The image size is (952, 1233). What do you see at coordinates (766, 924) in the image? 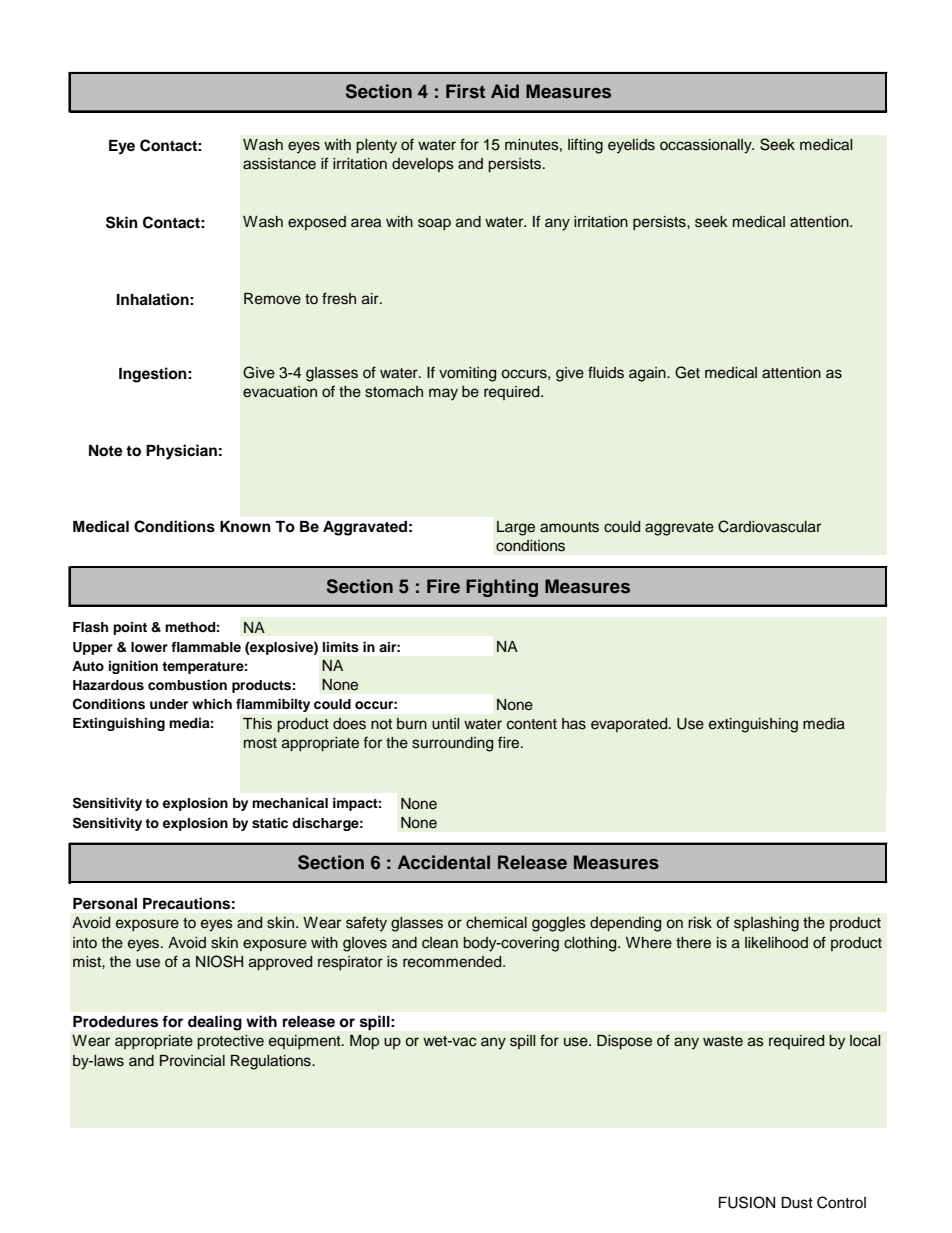
I see `splashing` at bounding box center [766, 924].
